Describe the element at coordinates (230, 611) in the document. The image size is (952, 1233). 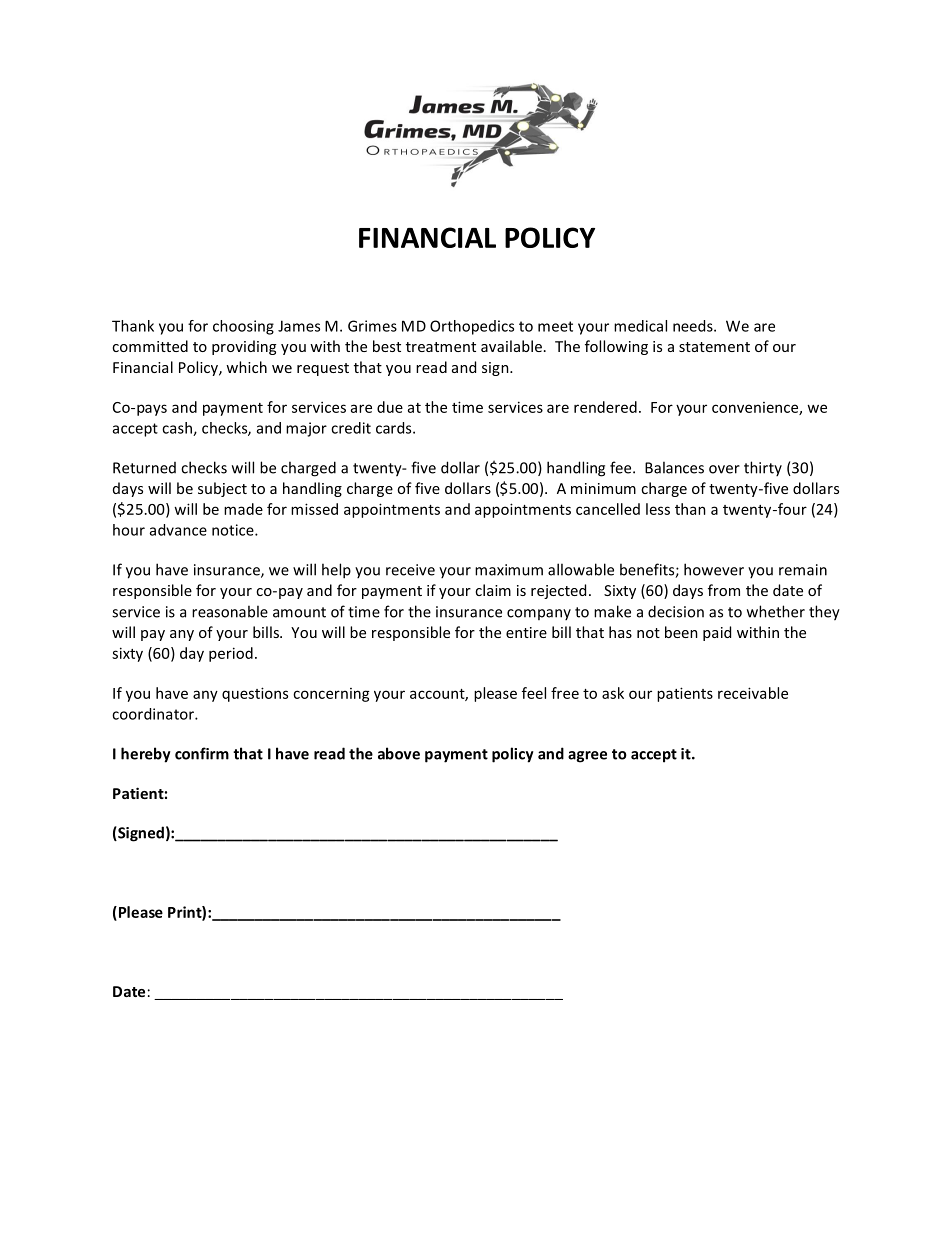
I see `reasonable` at that location.
